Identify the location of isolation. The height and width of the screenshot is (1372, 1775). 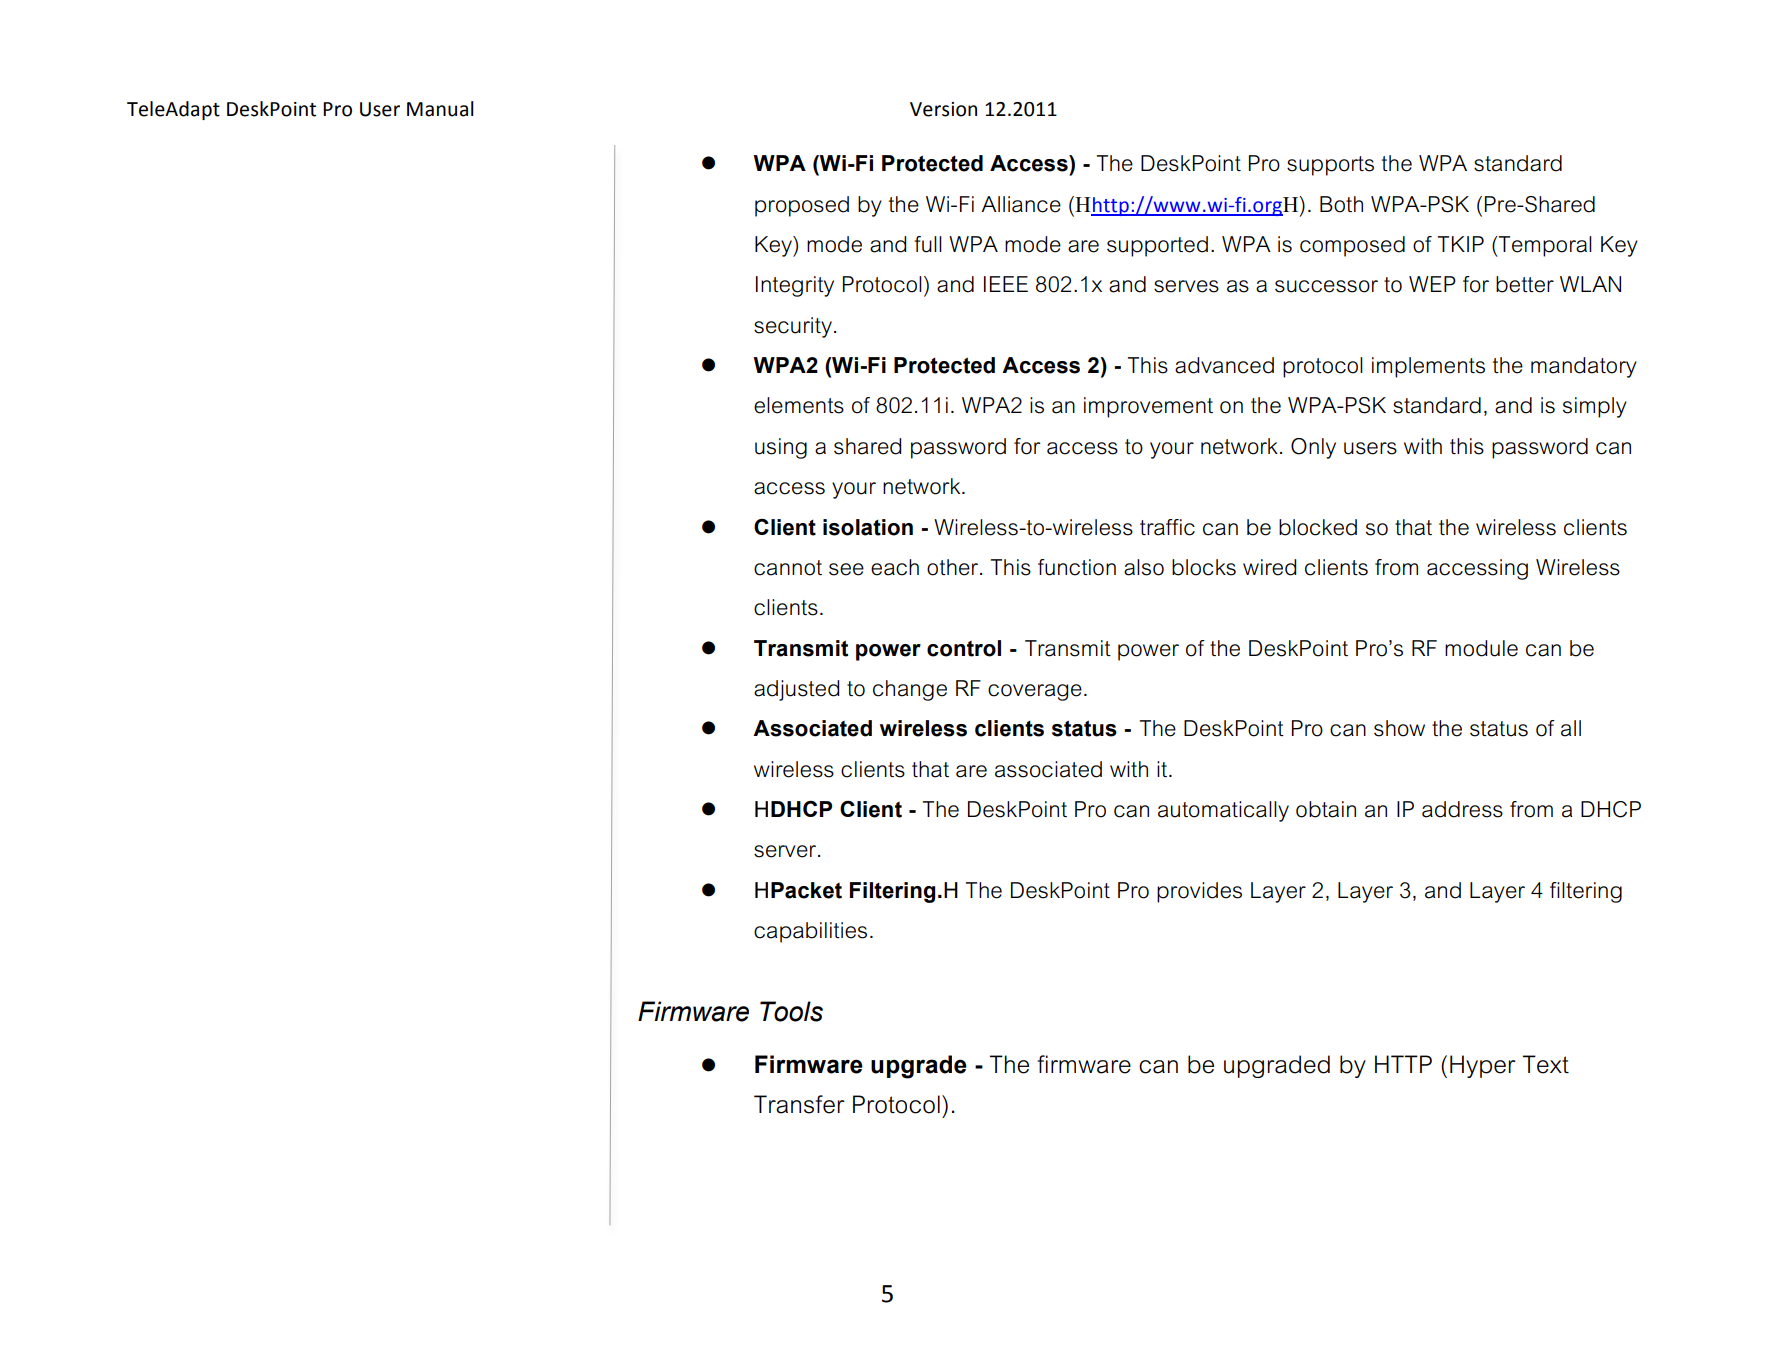
(868, 527).
